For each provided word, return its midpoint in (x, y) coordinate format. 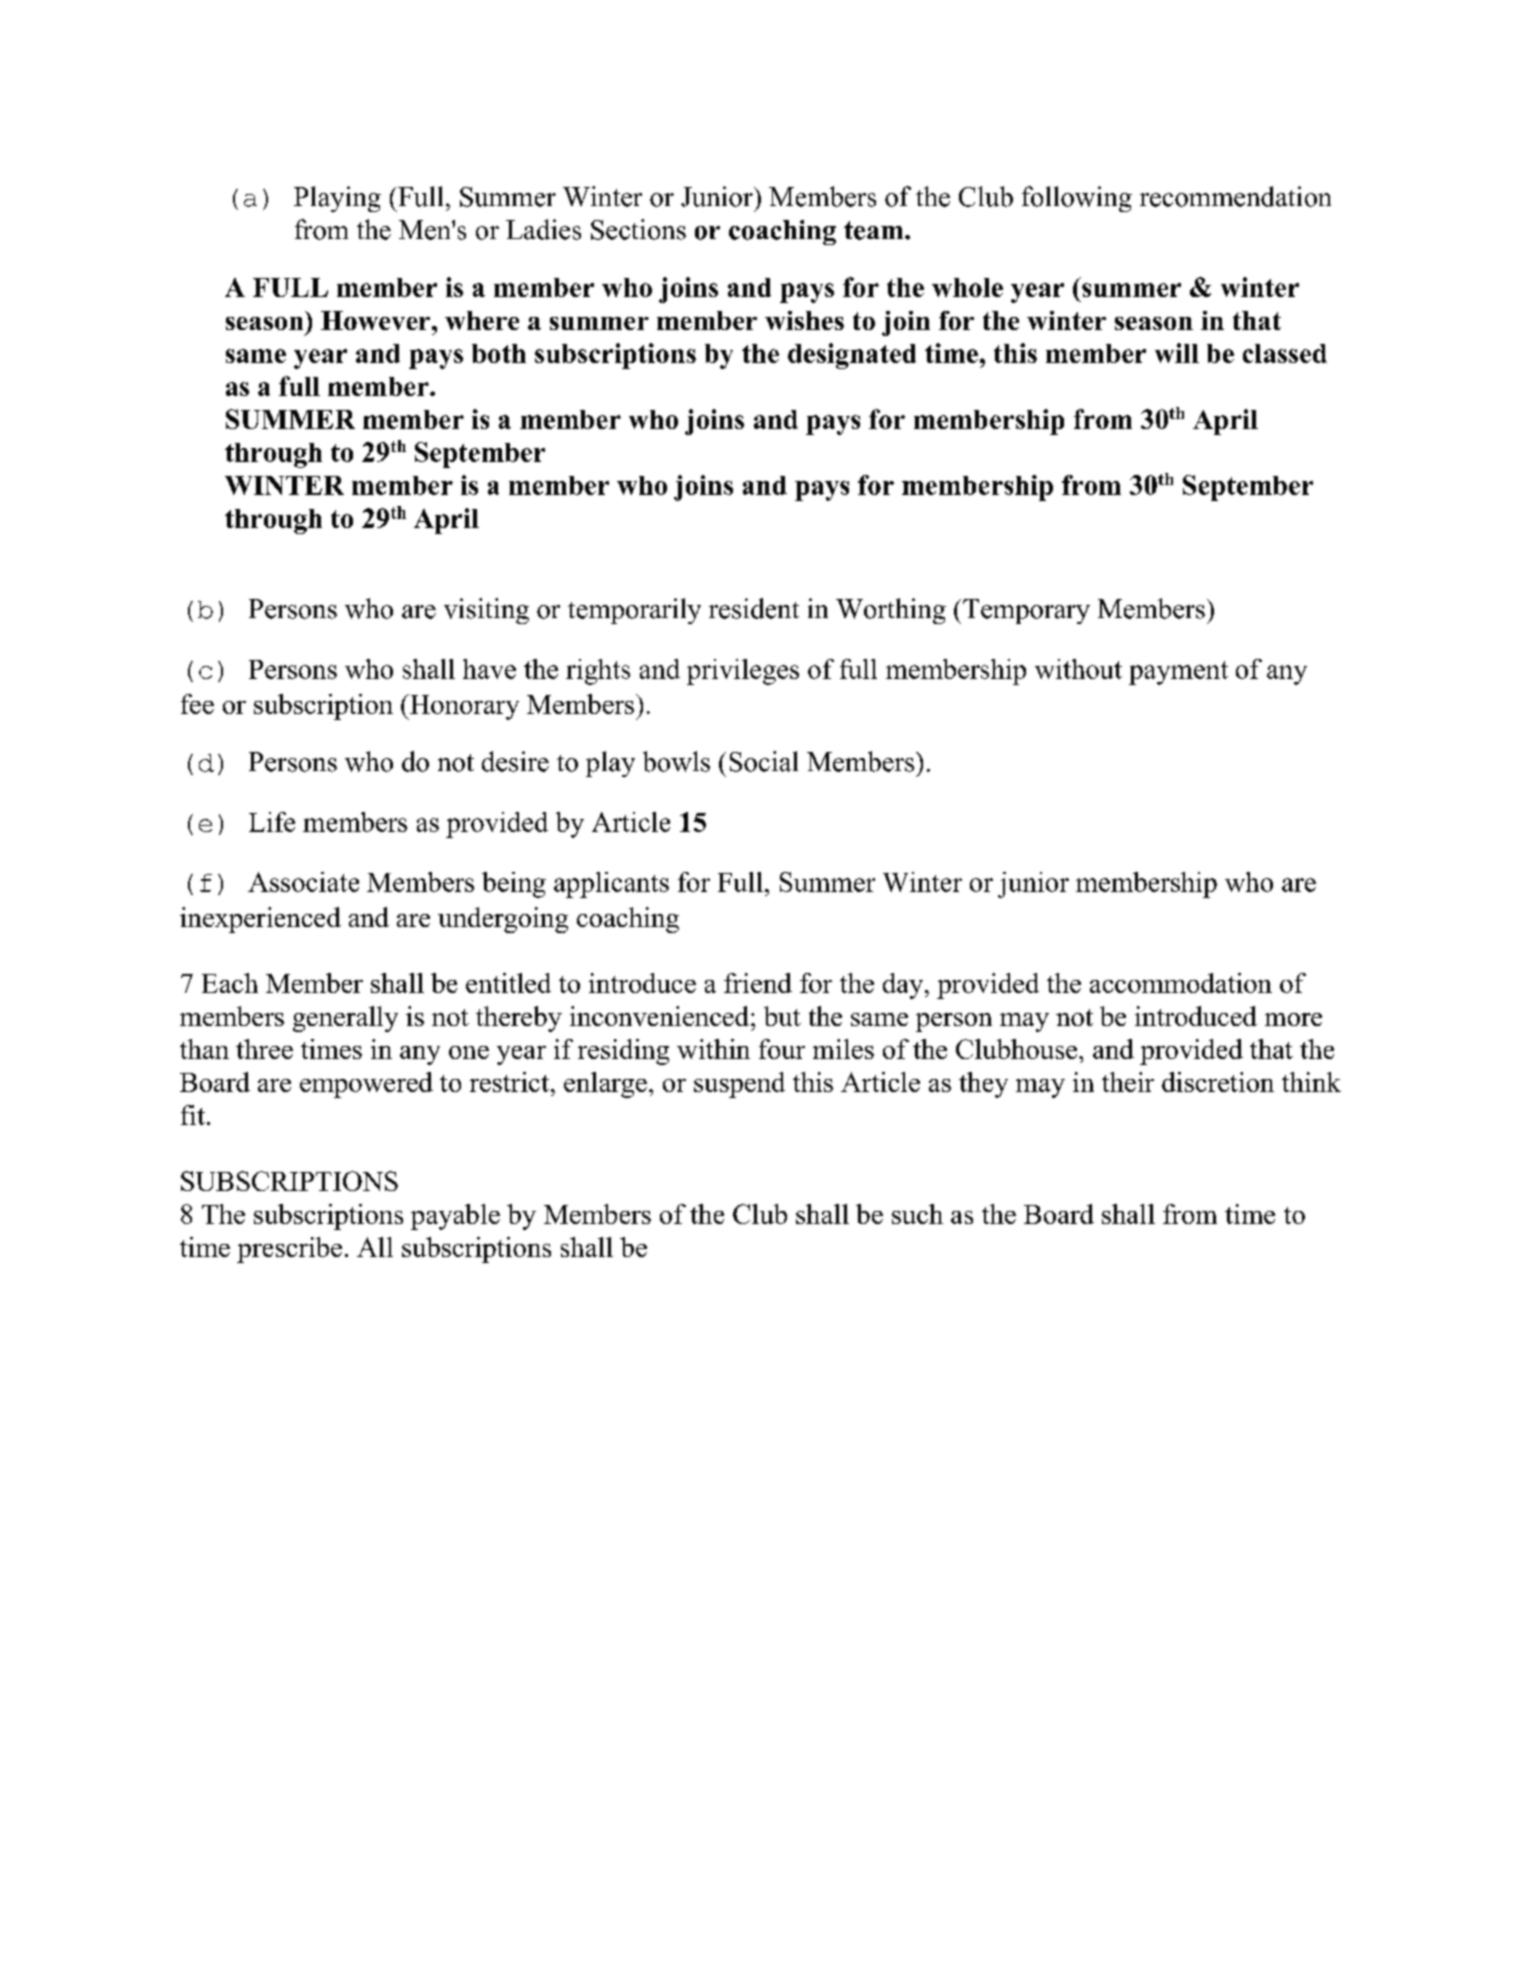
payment (1178, 673)
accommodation (1181, 983)
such (917, 1214)
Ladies (543, 229)
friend (758, 983)
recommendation (1235, 196)
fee (197, 704)
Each (230, 983)
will (1177, 353)
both (499, 353)
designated (852, 356)
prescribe (289, 1250)
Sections (638, 229)
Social (764, 761)
